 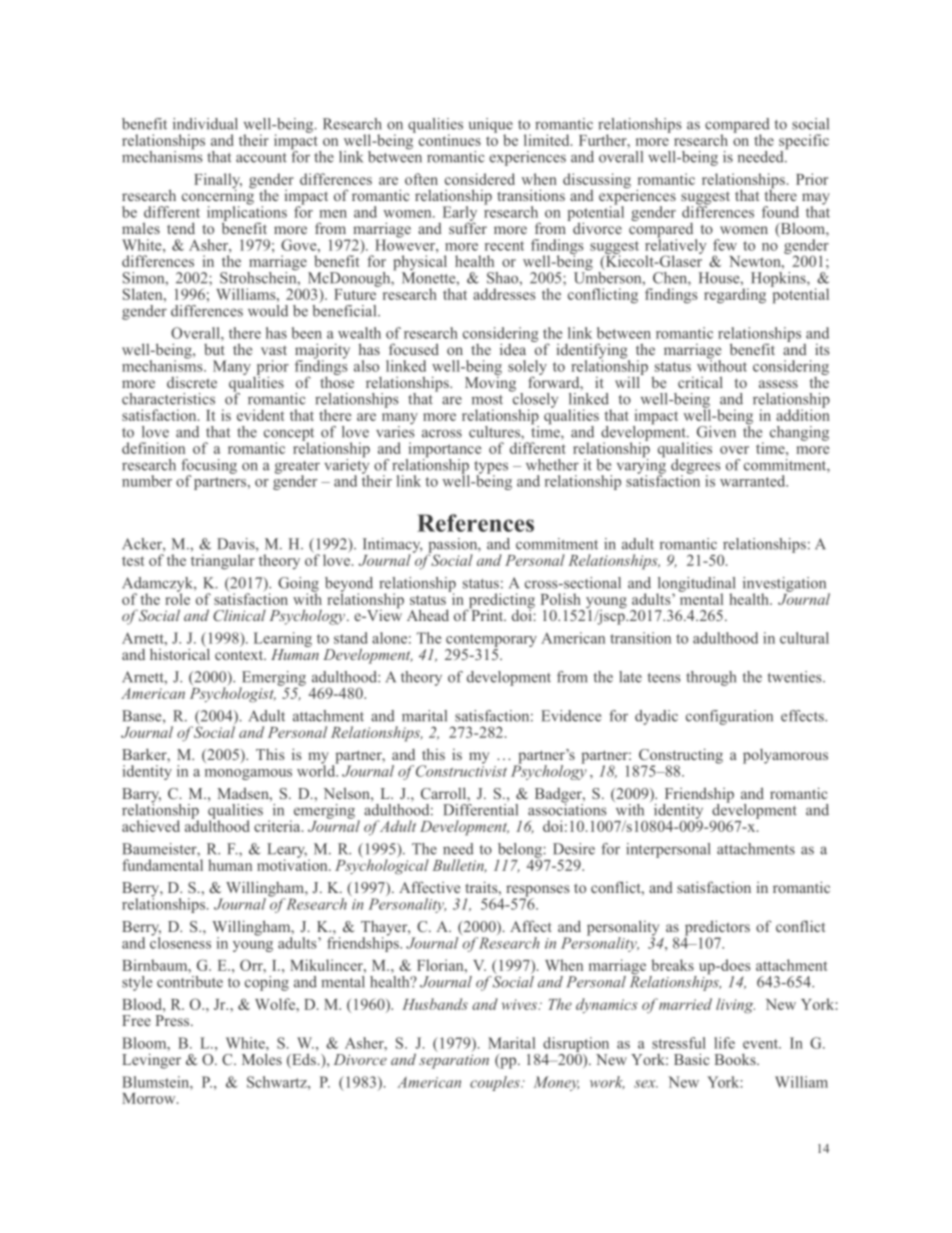 What do you see at coordinates (262, 1059) in the screenshot?
I see `Moles` at bounding box center [262, 1059].
